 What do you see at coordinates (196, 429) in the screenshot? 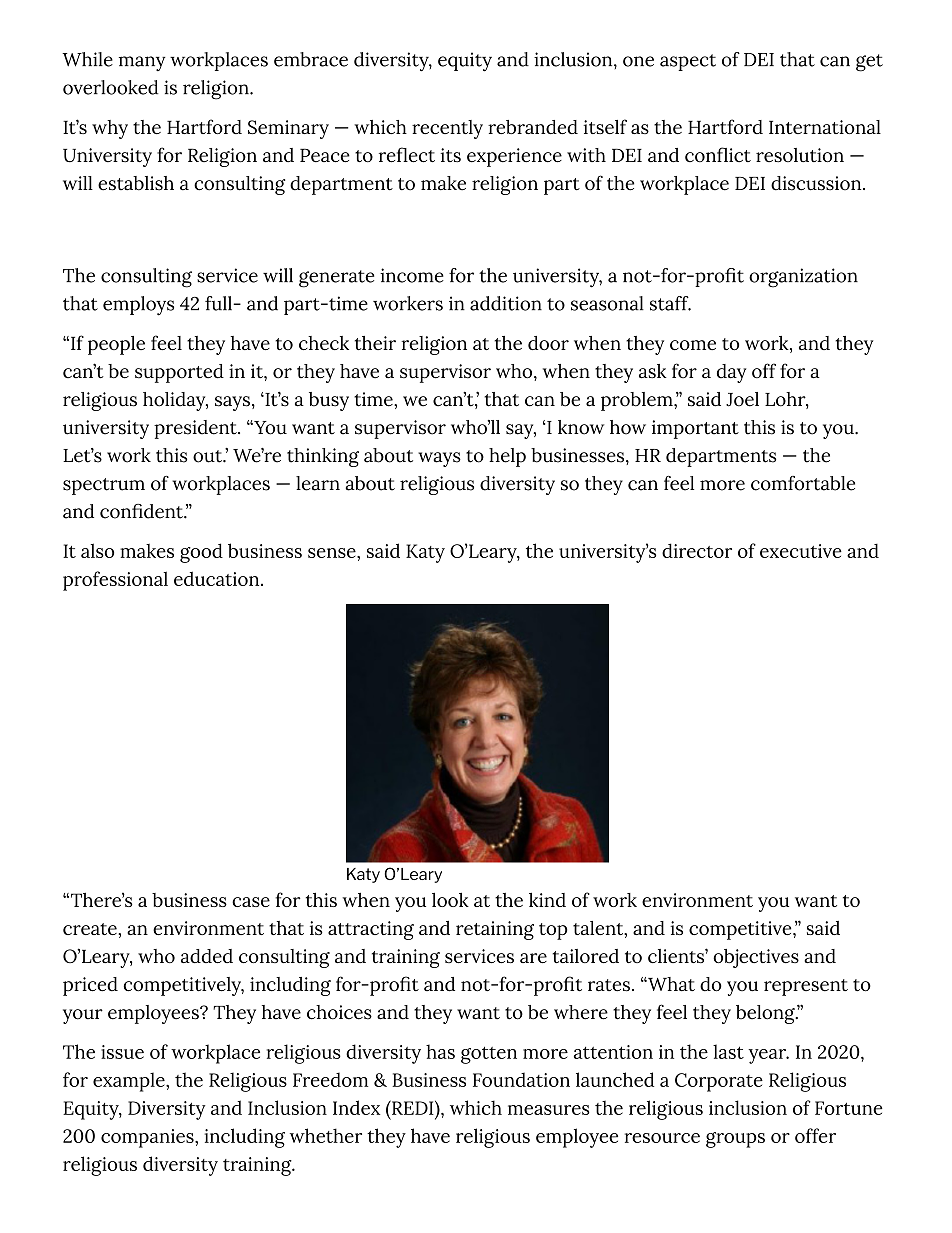
I see `president` at bounding box center [196, 429].
